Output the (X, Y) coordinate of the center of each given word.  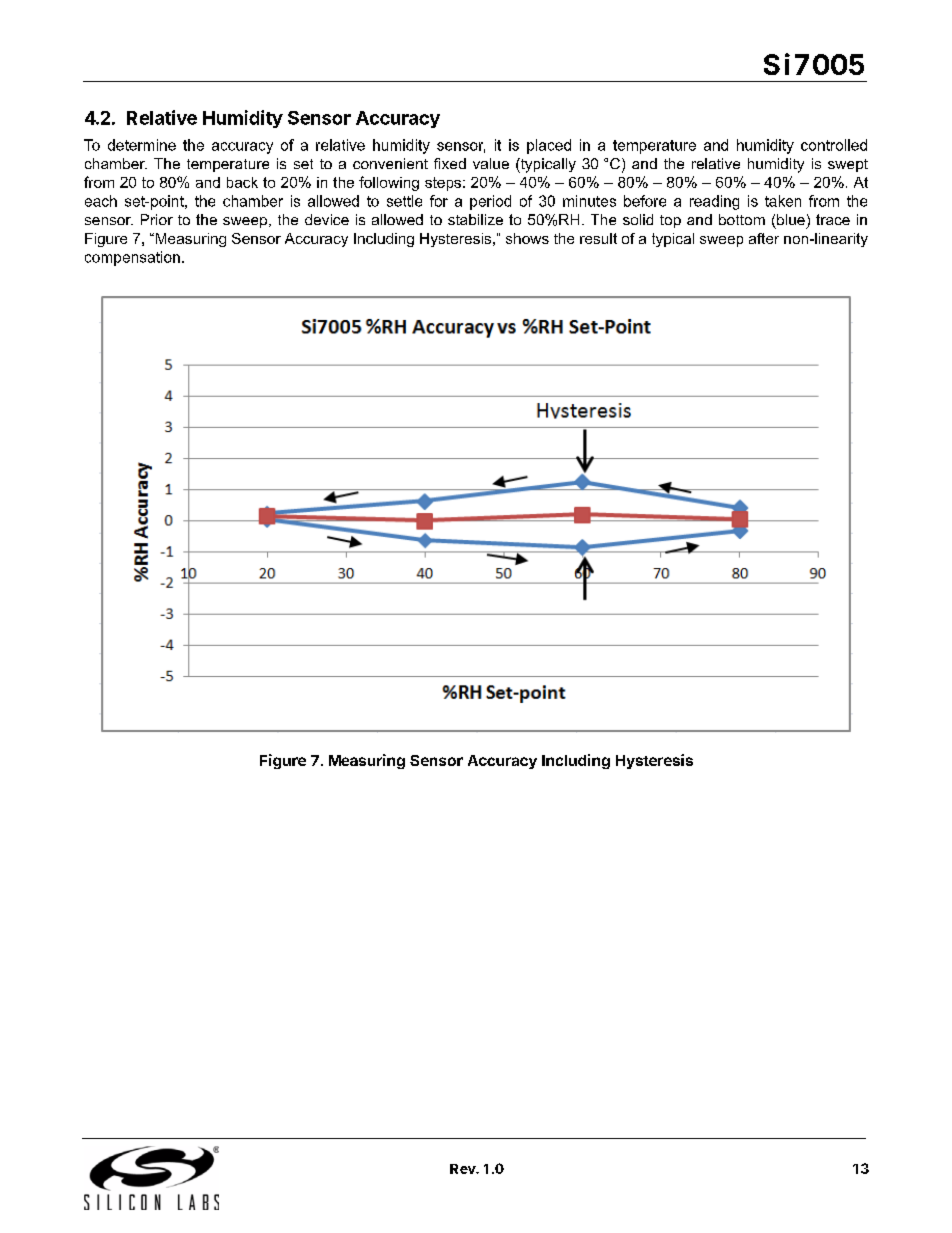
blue (791, 219)
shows (527, 238)
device (327, 219)
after (764, 238)
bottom (742, 219)
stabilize (475, 219)
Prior (157, 219)
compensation (132, 258)
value (491, 163)
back (242, 182)
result (598, 238)
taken (783, 201)
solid (638, 219)
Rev (464, 1169)
